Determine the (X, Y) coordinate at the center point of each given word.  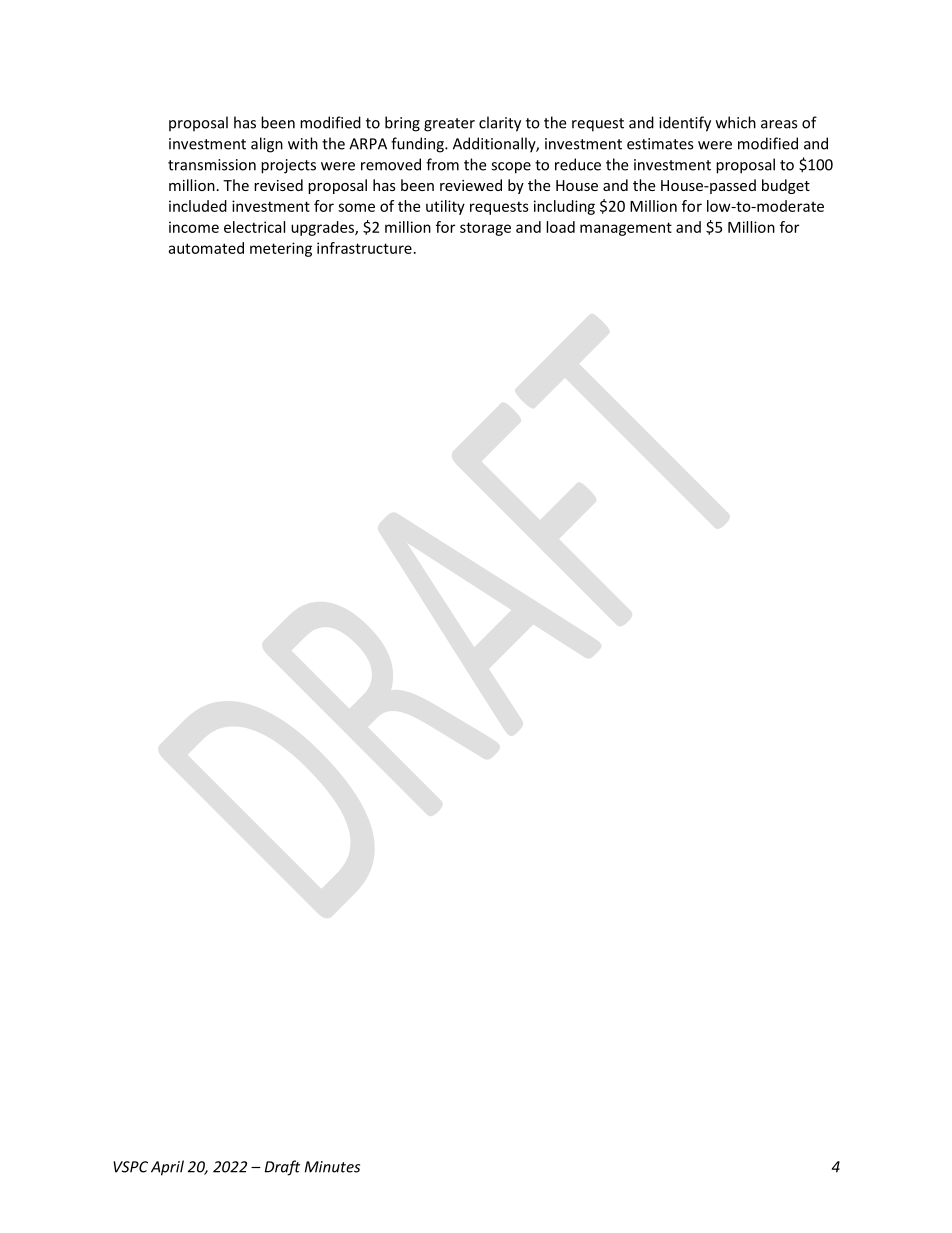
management (626, 229)
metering (281, 249)
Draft (282, 1168)
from (442, 164)
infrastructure (364, 248)
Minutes (332, 1167)
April (167, 1168)
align (267, 145)
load (560, 227)
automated (206, 248)
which (736, 122)
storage (485, 229)
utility (445, 207)
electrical (254, 227)
